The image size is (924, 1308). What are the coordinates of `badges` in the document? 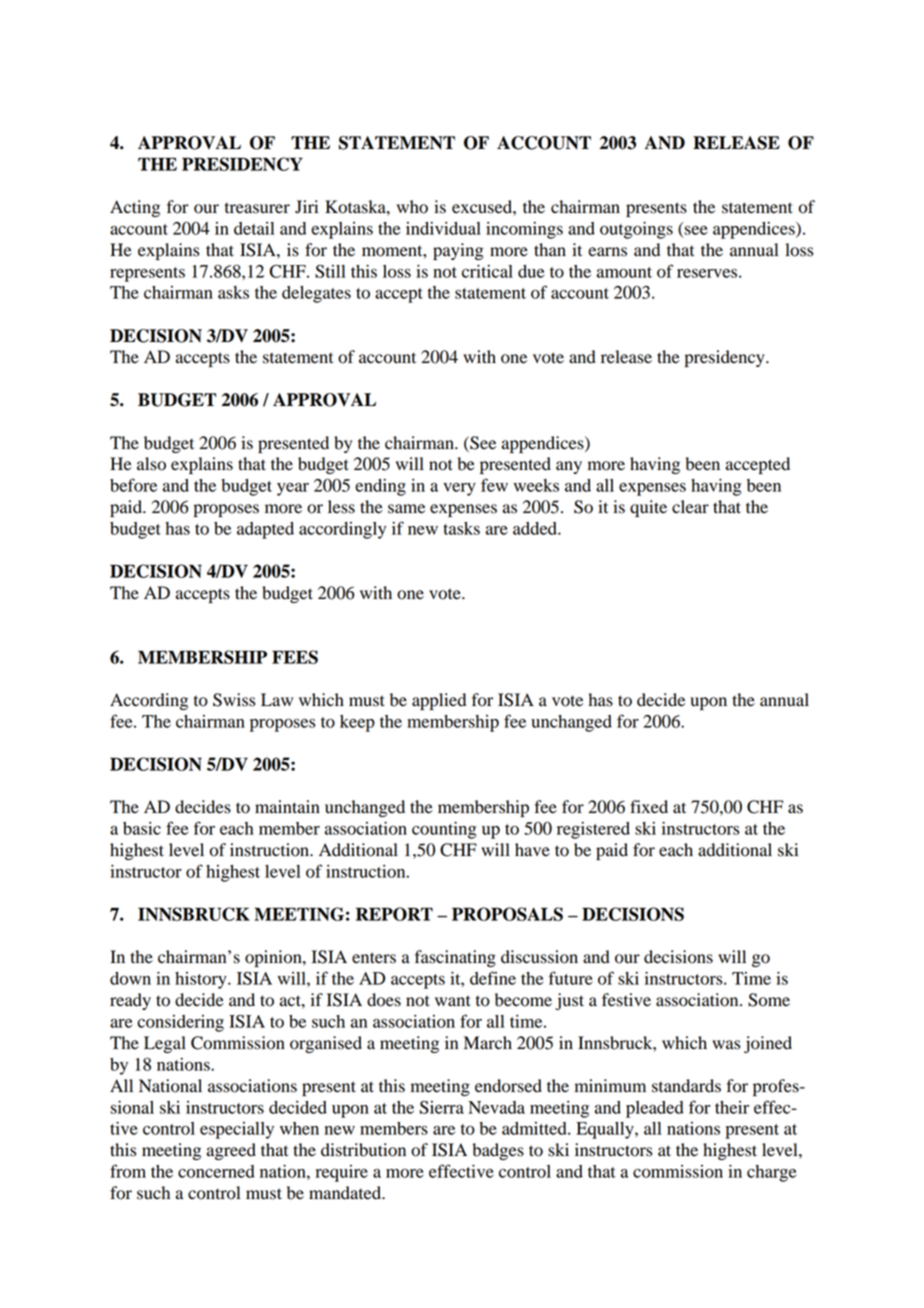 It's located at (498, 1151).
